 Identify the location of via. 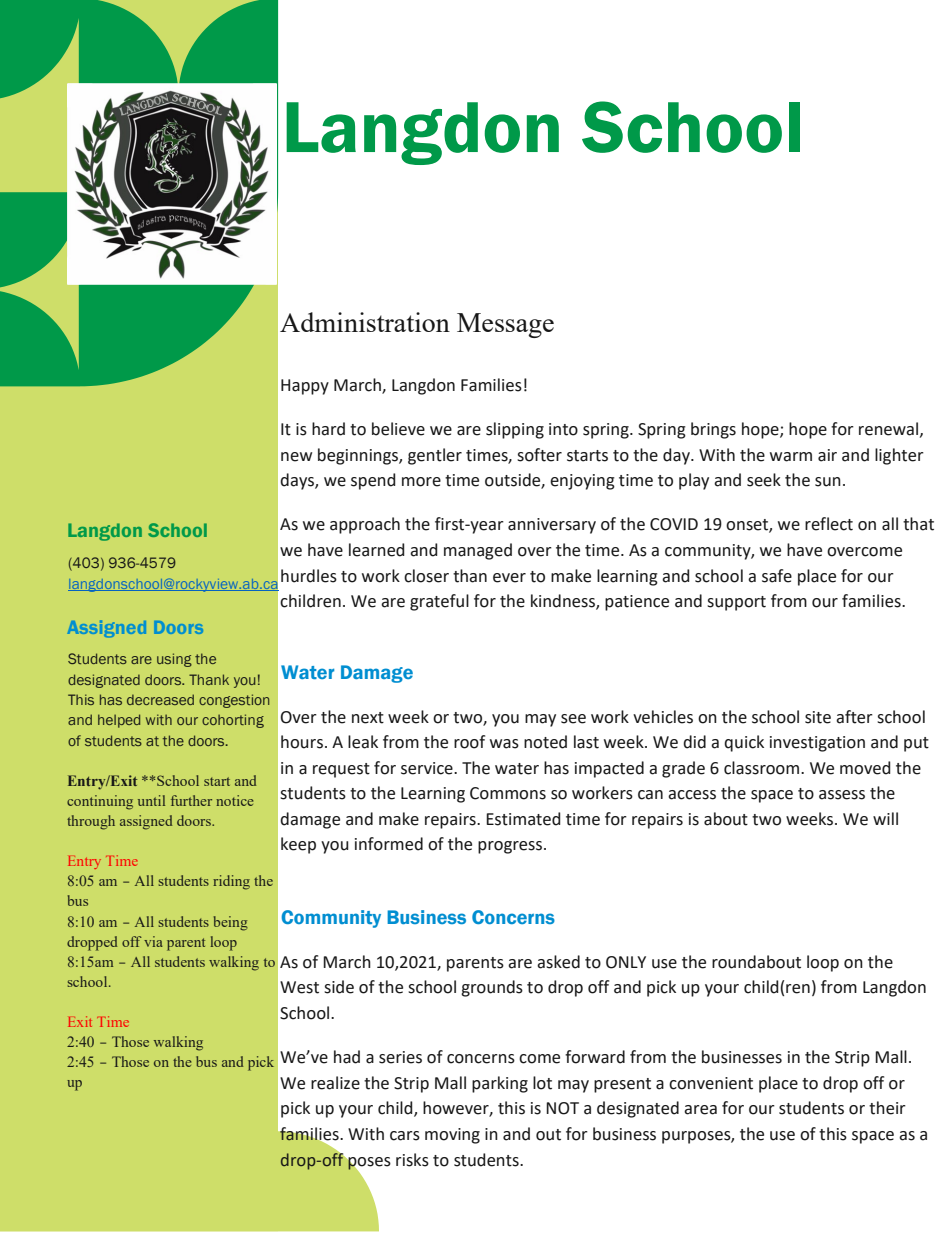
(153, 941).
